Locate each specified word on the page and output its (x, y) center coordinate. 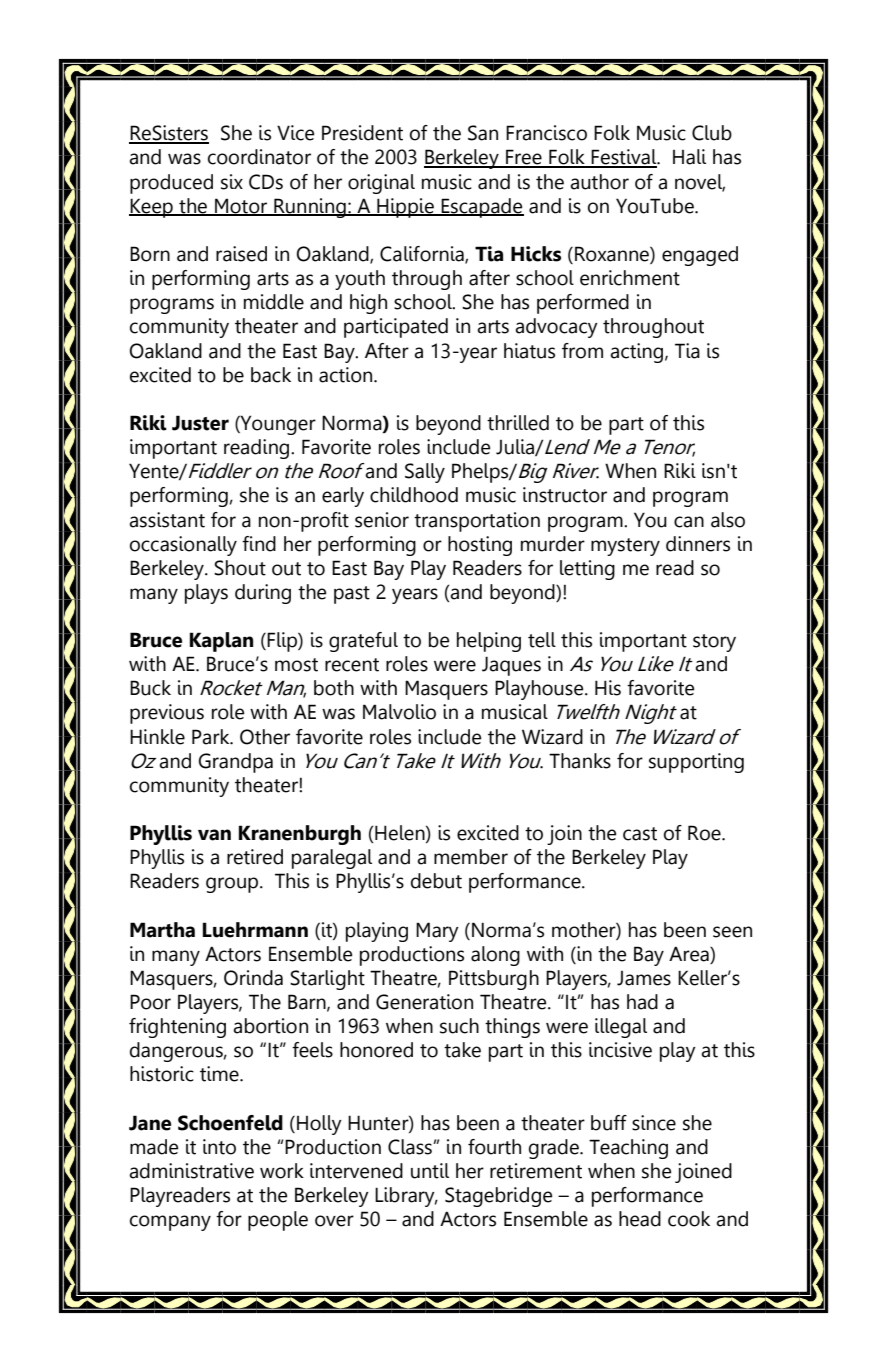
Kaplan (221, 642)
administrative (191, 1171)
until (430, 1171)
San (483, 133)
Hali (689, 157)
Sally (425, 473)
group (233, 885)
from (582, 351)
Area (690, 955)
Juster (200, 423)
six (232, 182)
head (640, 1219)
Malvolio (399, 712)
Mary (437, 932)
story (714, 643)
